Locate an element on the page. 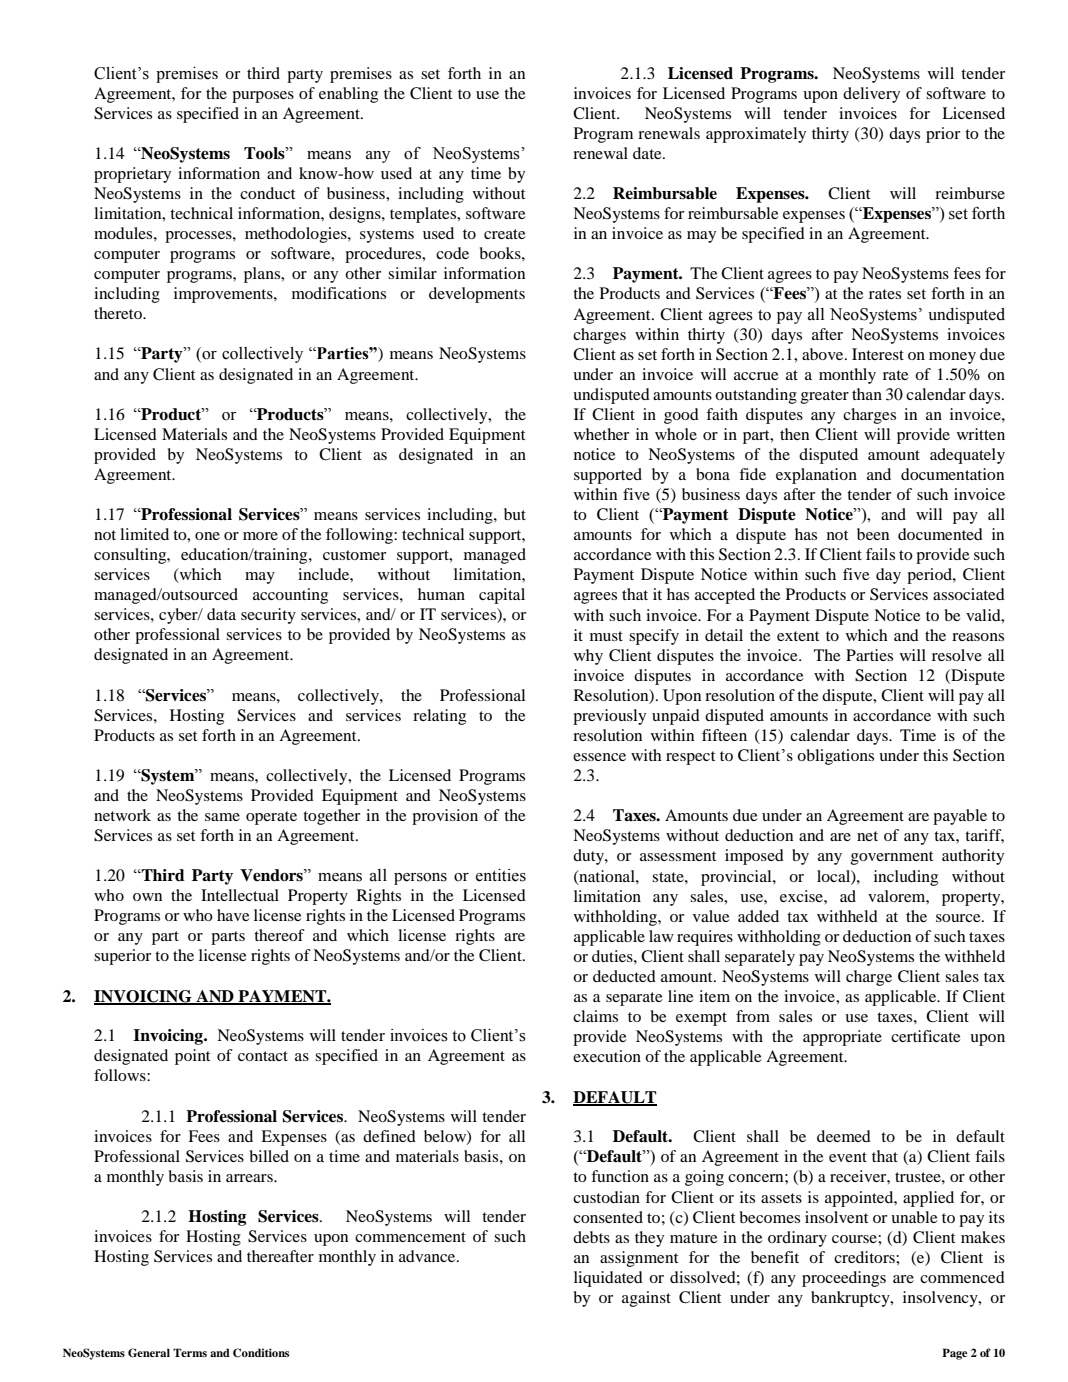  previously is located at coordinates (609, 717).
